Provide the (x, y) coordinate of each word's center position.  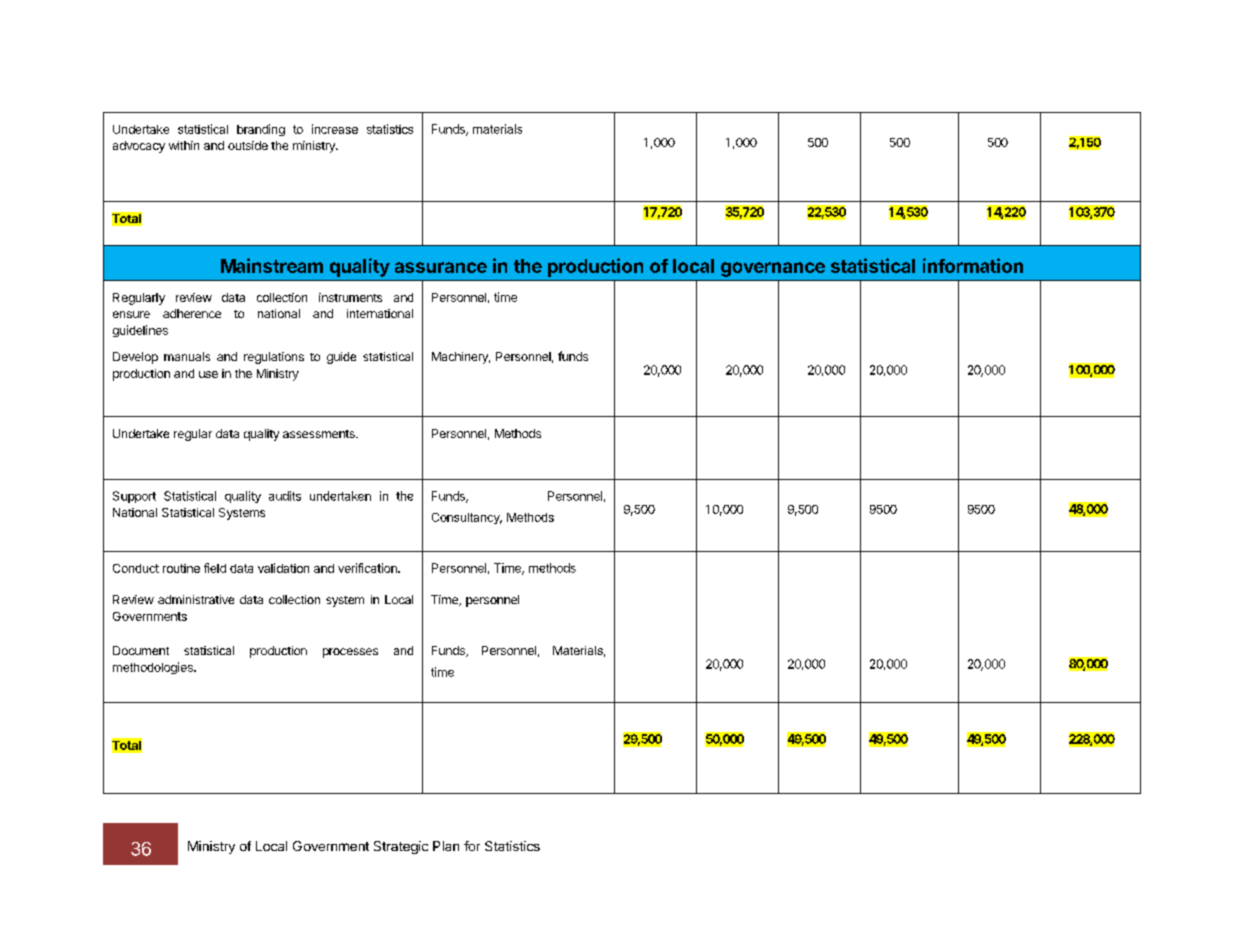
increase (335, 129)
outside (248, 145)
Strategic (401, 847)
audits (285, 496)
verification (368, 568)
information (973, 265)
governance (773, 269)
